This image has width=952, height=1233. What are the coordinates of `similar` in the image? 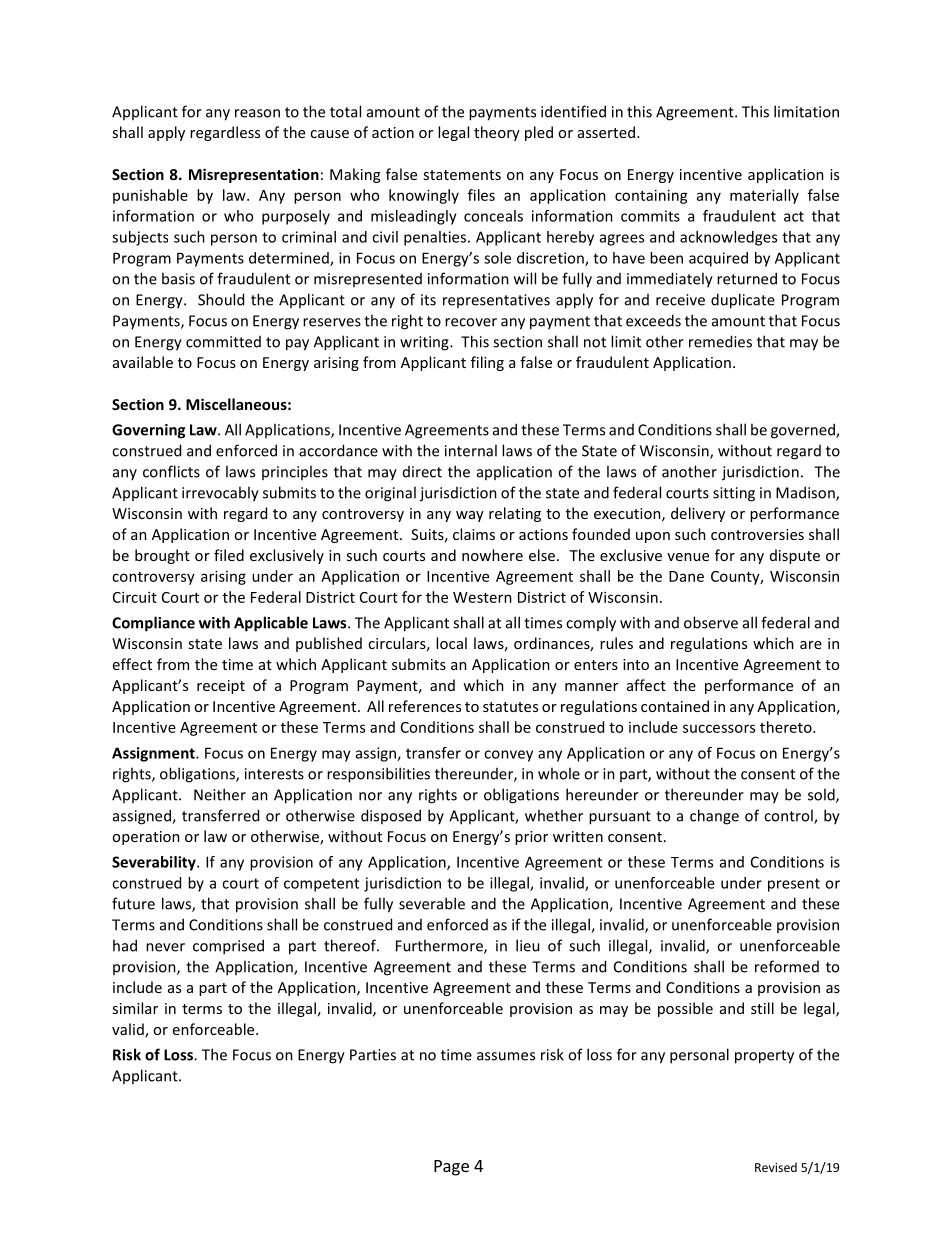 It's located at (135, 1008).
